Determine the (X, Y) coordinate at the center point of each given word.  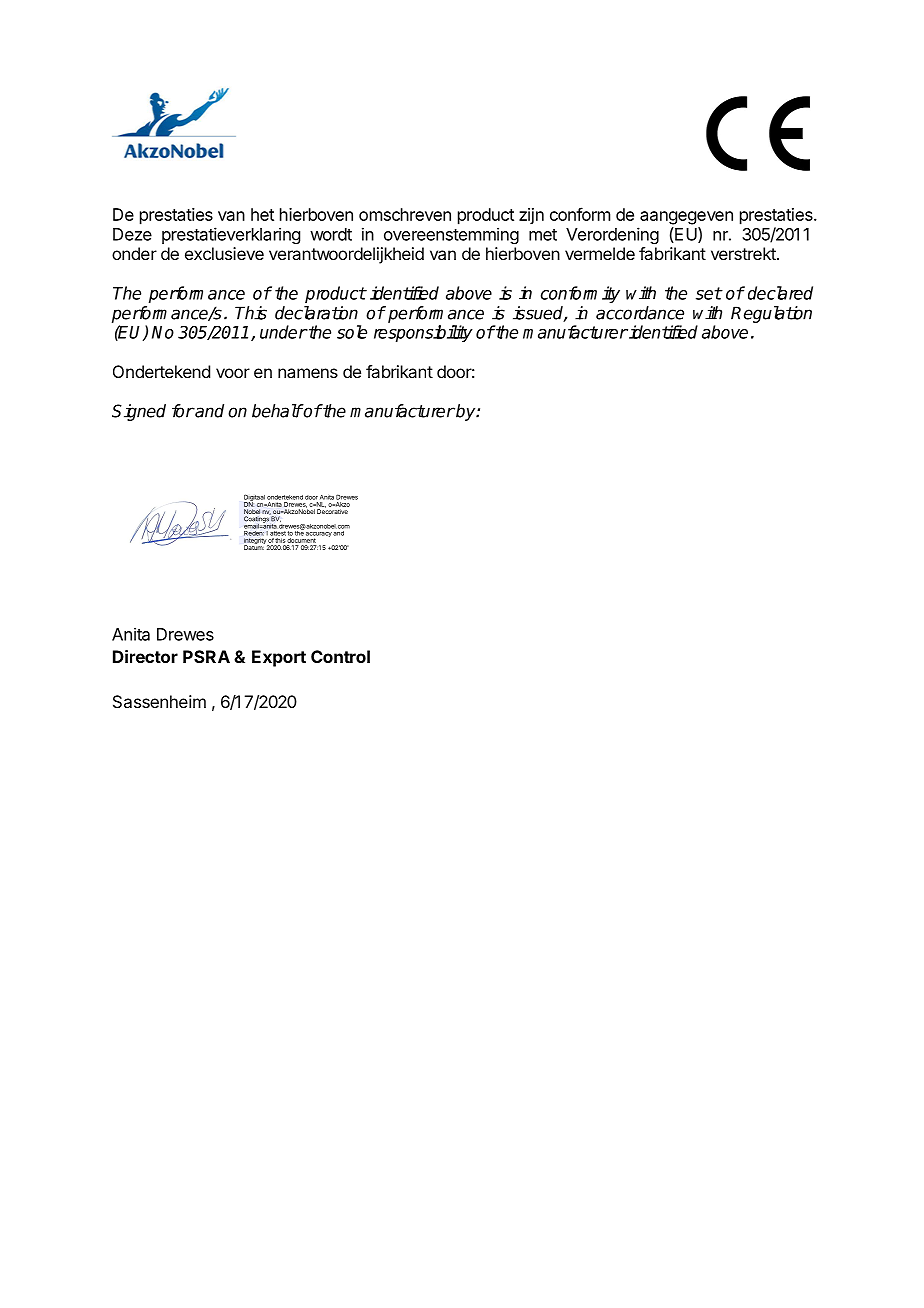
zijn (531, 216)
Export (279, 658)
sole (352, 332)
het (262, 214)
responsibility (423, 333)
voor (233, 373)
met (543, 235)
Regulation (771, 314)
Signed (139, 412)
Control (340, 656)
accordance (640, 313)
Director (145, 656)
